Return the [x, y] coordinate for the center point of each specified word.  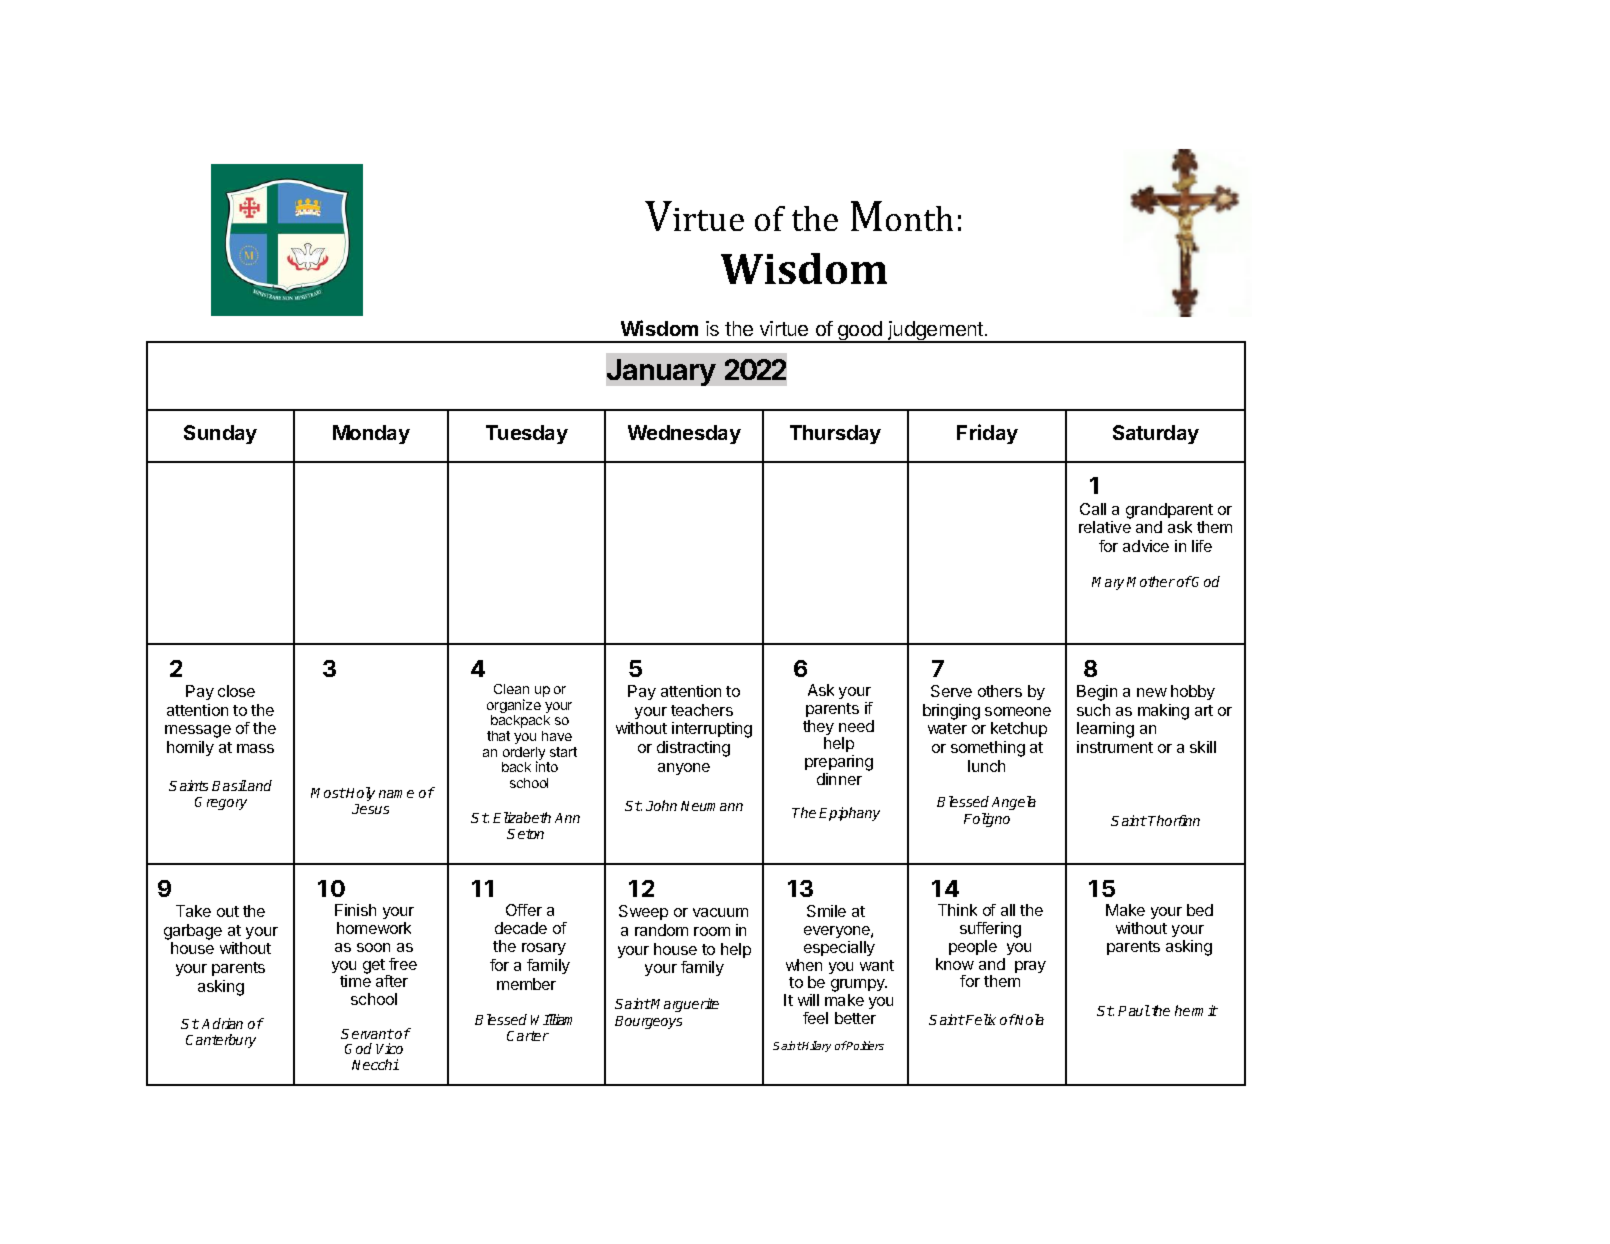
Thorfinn [1174, 820]
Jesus [370, 809]
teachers [702, 710]
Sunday [220, 434]
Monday [371, 434]
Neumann [712, 806]
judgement [935, 332]
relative [1105, 527]
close [236, 691]
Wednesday [684, 434]
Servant [367, 1034]
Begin [1097, 693]
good [860, 332]
